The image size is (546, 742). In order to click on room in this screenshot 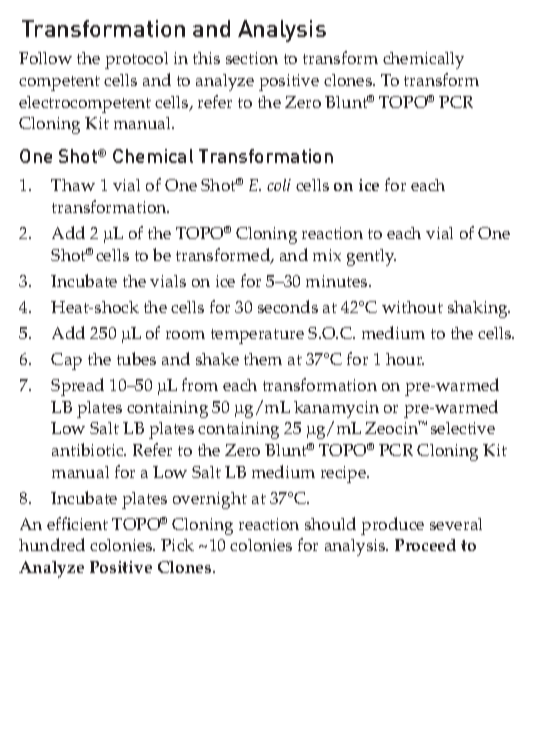, I will do `click(185, 335)`.
